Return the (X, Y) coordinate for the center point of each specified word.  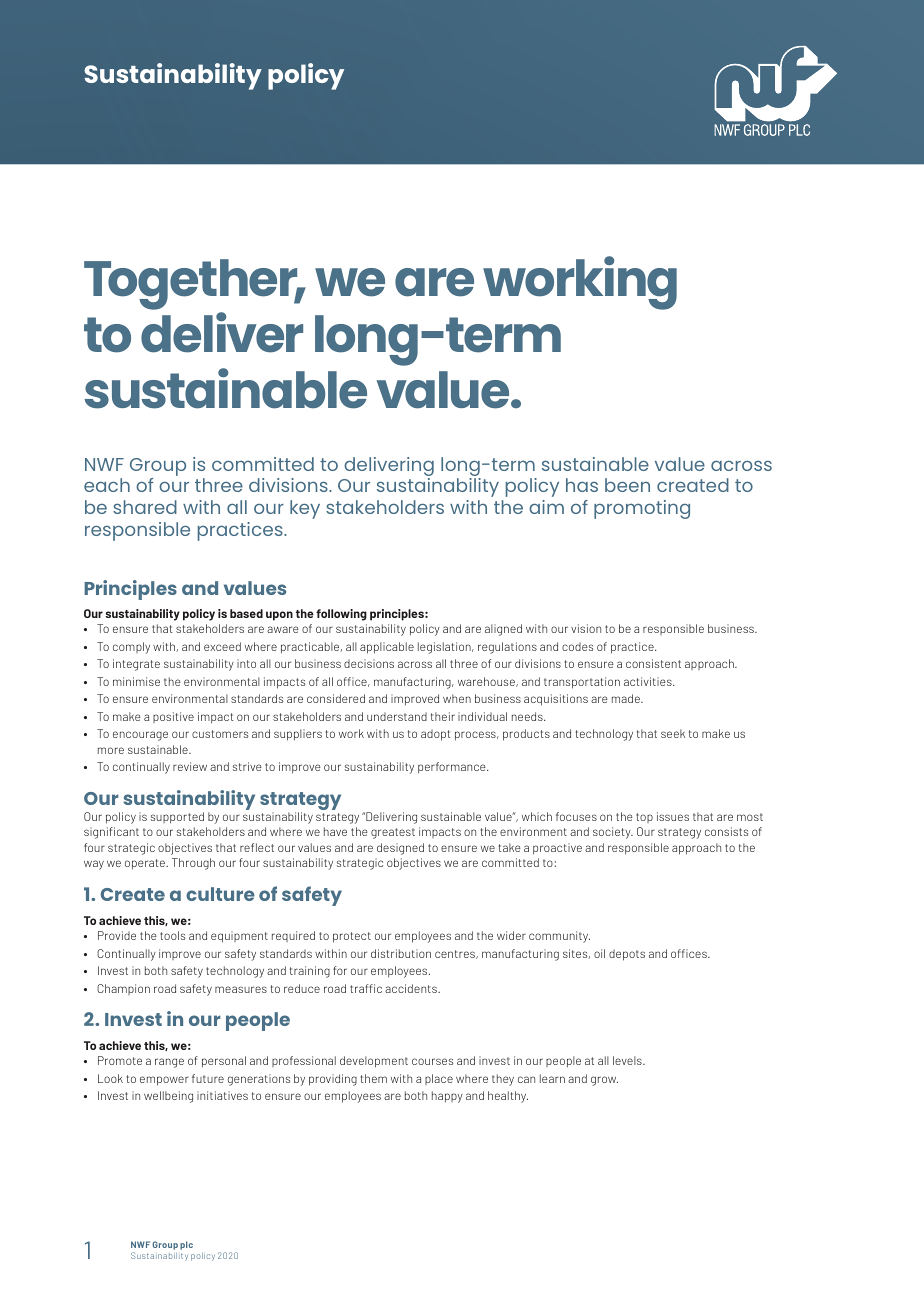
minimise (136, 681)
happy (447, 1097)
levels (628, 1060)
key (305, 509)
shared (145, 507)
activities (649, 681)
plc (186, 1245)
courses (432, 1061)
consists (726, 831)
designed (400, 849)
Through (193, 864)
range (169, 1063)
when (457, 698)
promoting (642, 509)
